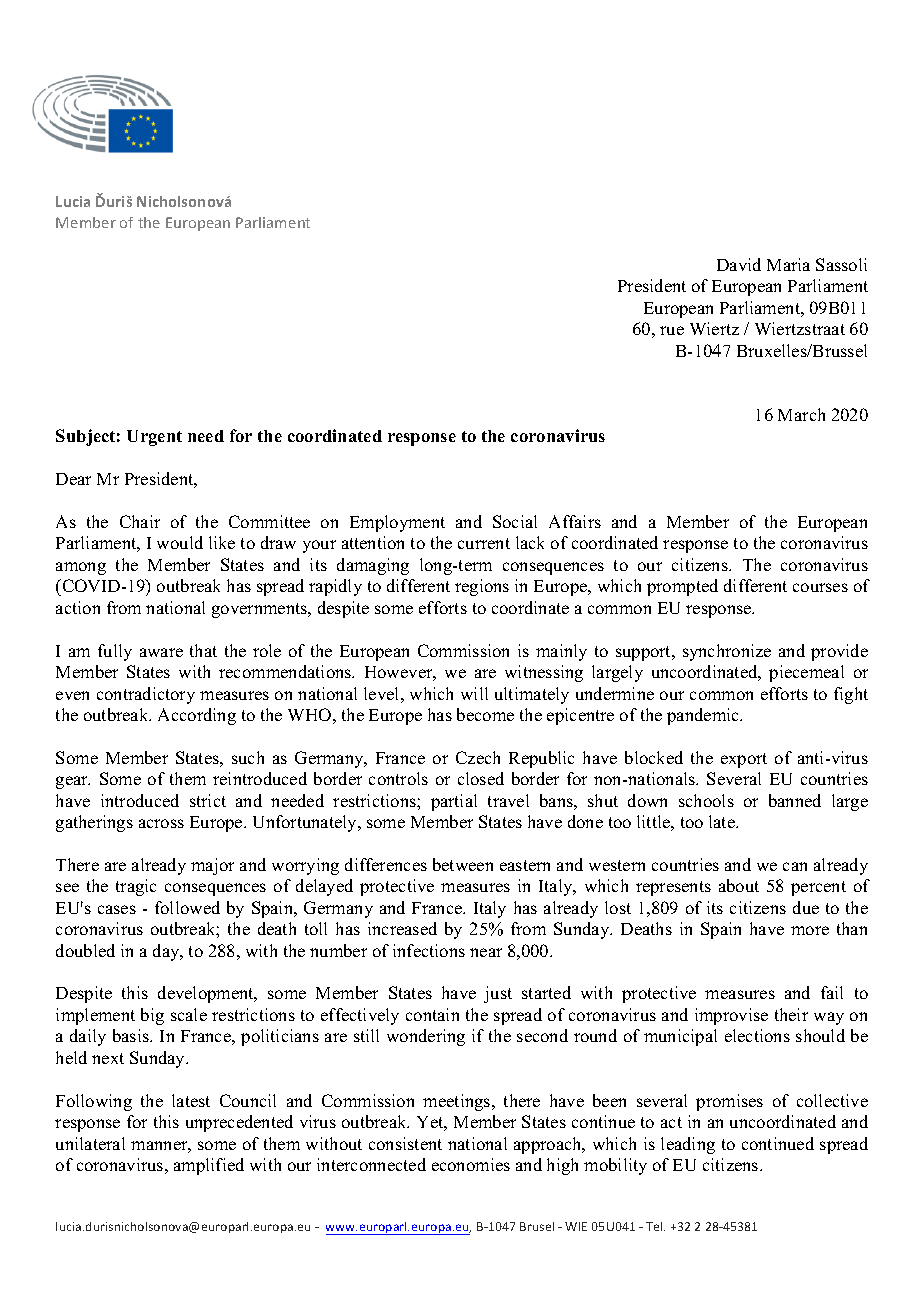 The height and width of the document is (1308, 924). Describe the element at coordinates (154, 438) in the document. I see `Urgent` at that location.
